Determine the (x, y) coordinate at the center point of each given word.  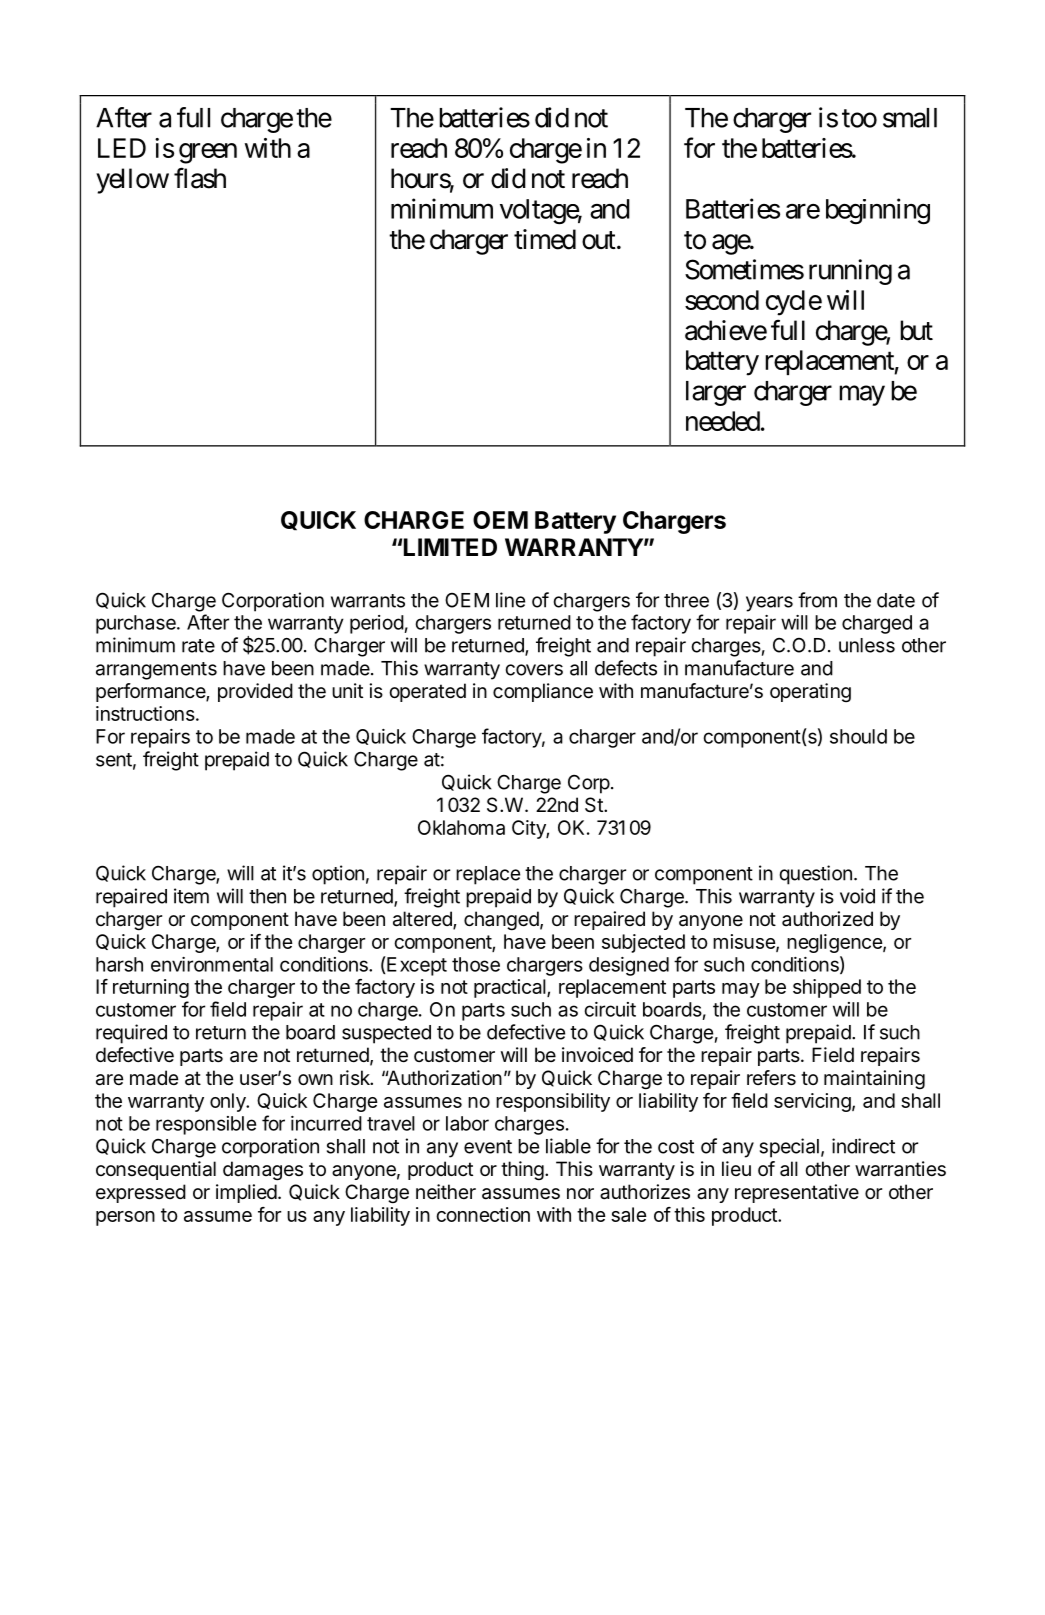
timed (545, 239)
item (191, 896)
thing (522, 1171)
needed (723, 421)
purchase (137, 624)
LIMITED (450, 547)
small (910, 118)
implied (246, 1193)
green (208, 153)
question (816, 875)
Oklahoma (461, 827)
